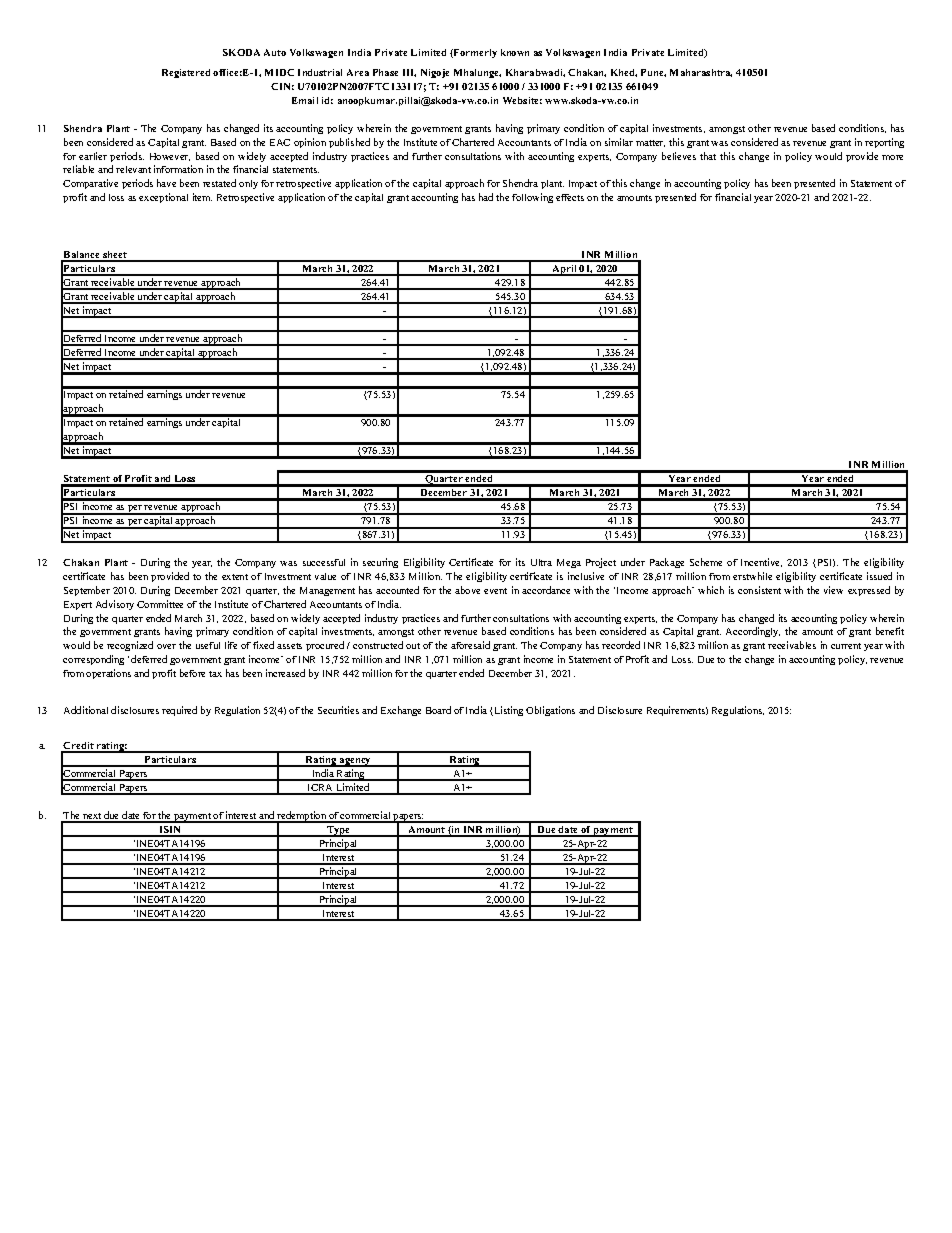  Describe the element at coordinates (115, 256) in the screenshot. I see `sheet` at that location.
